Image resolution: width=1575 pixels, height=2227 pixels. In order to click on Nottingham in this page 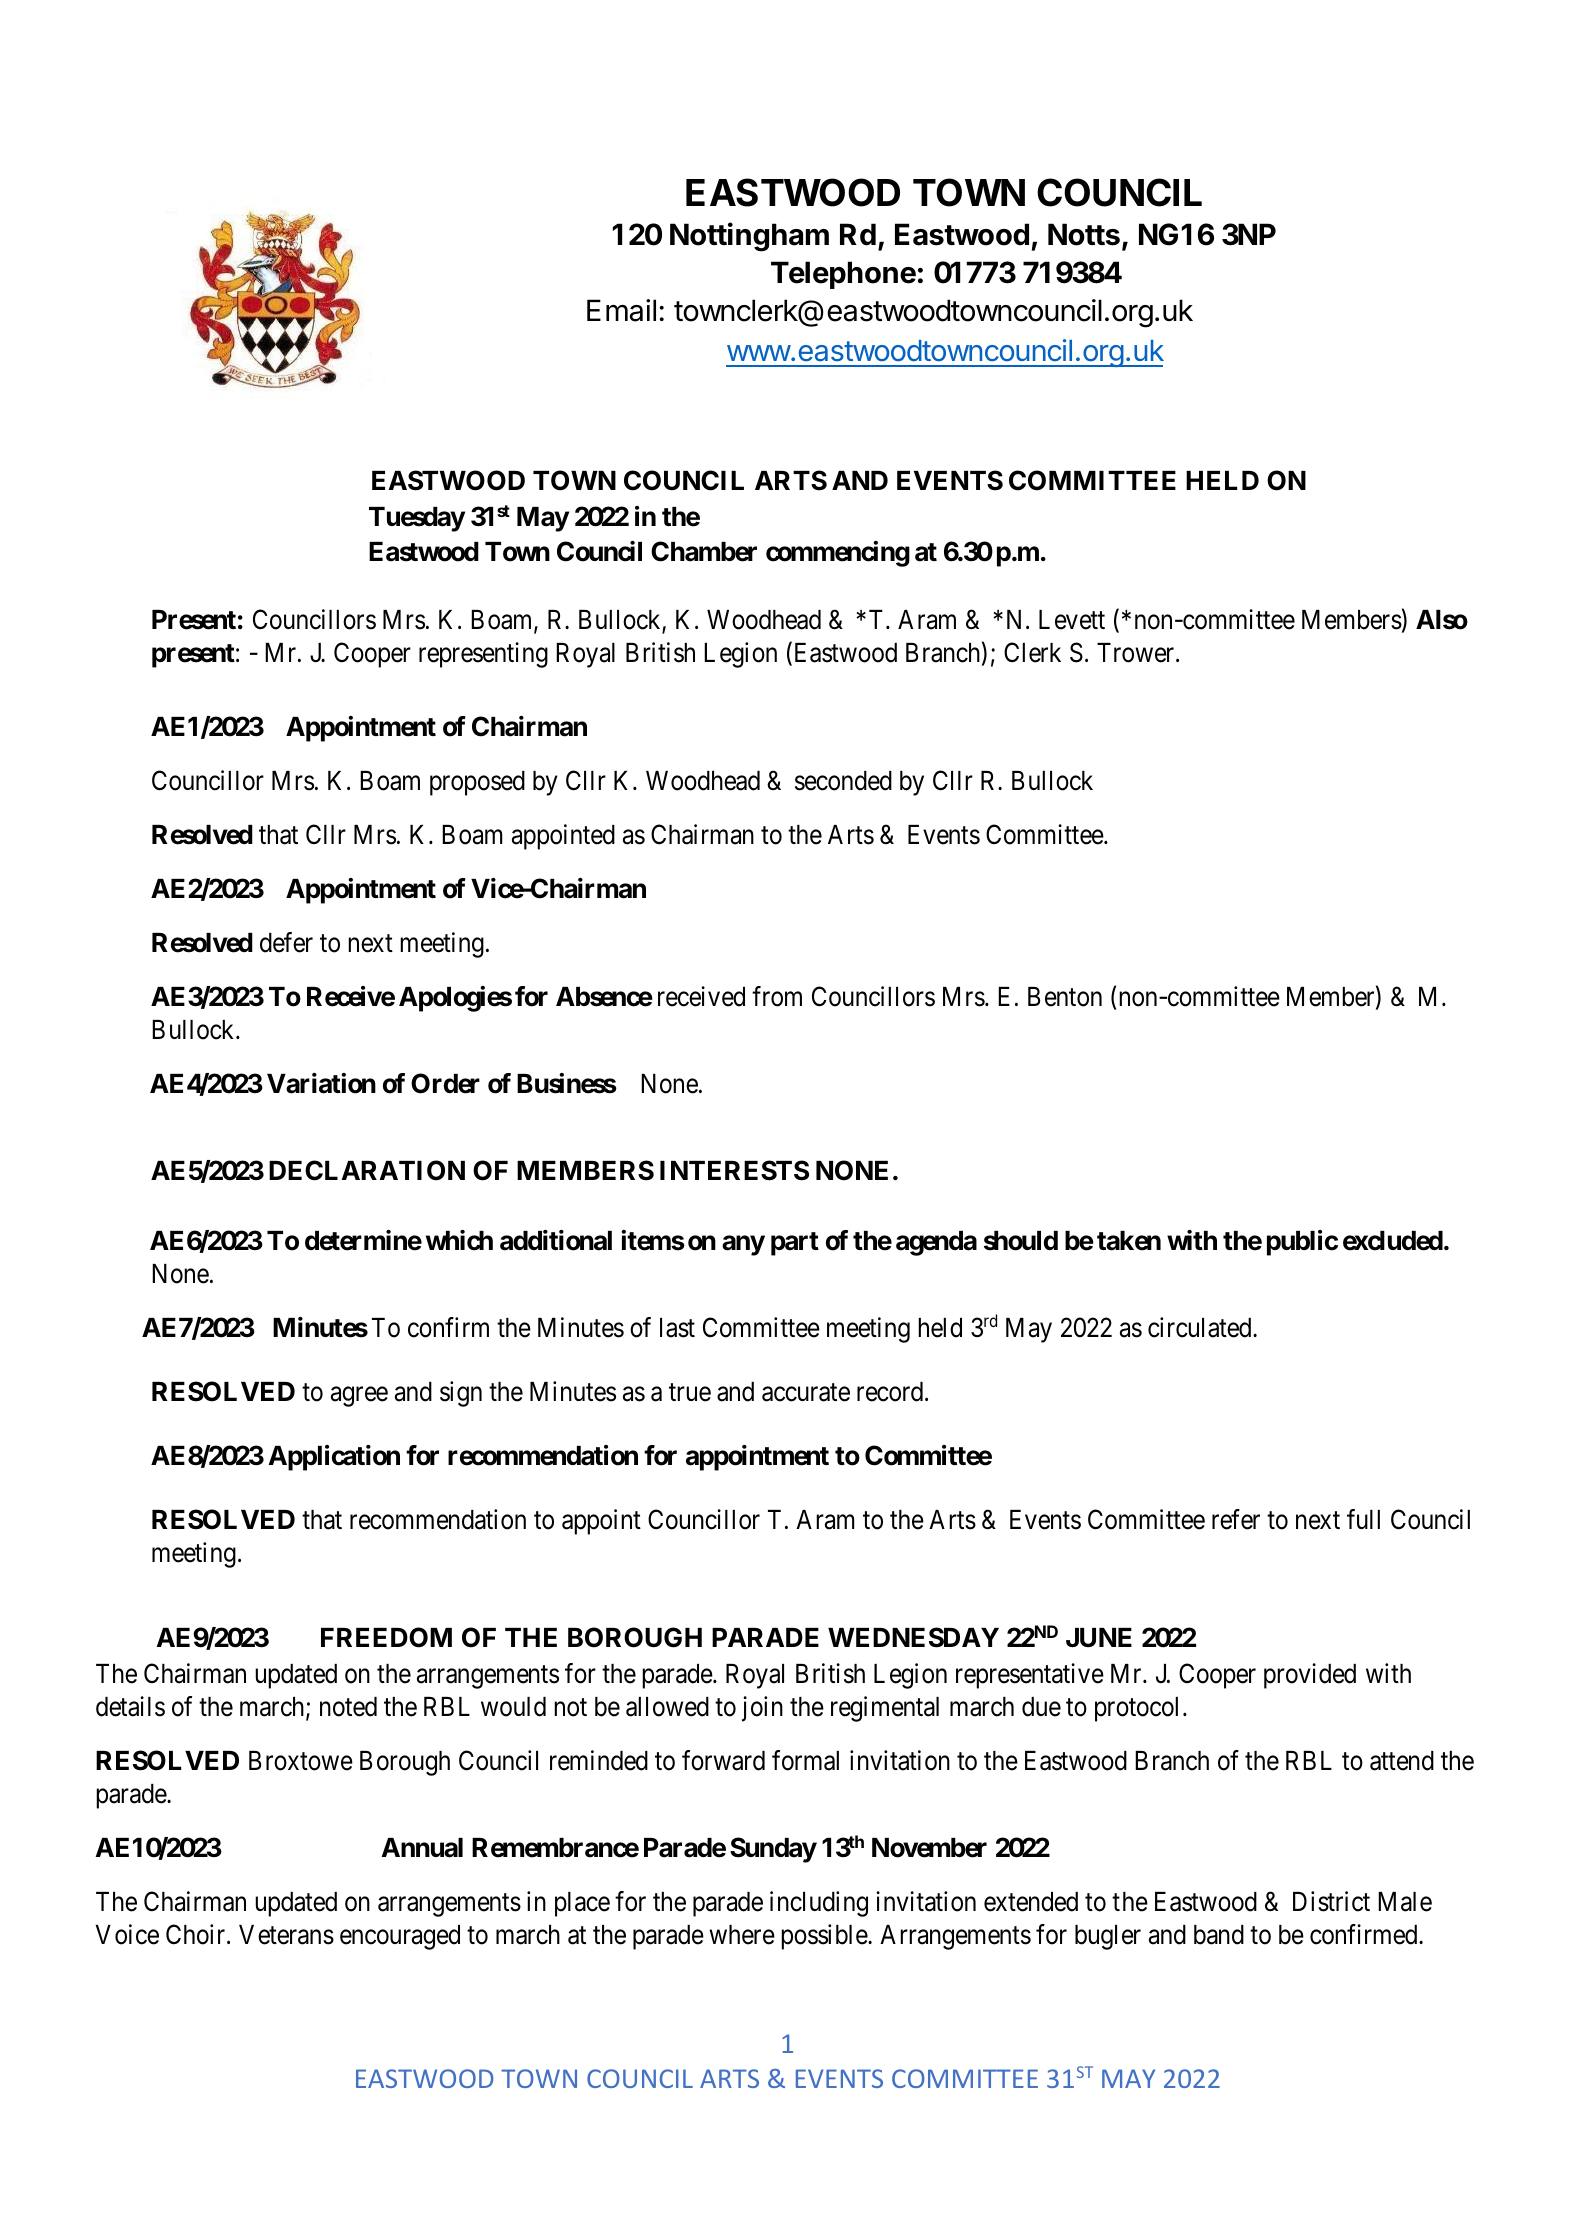, I will do `click(749, 237)`.
